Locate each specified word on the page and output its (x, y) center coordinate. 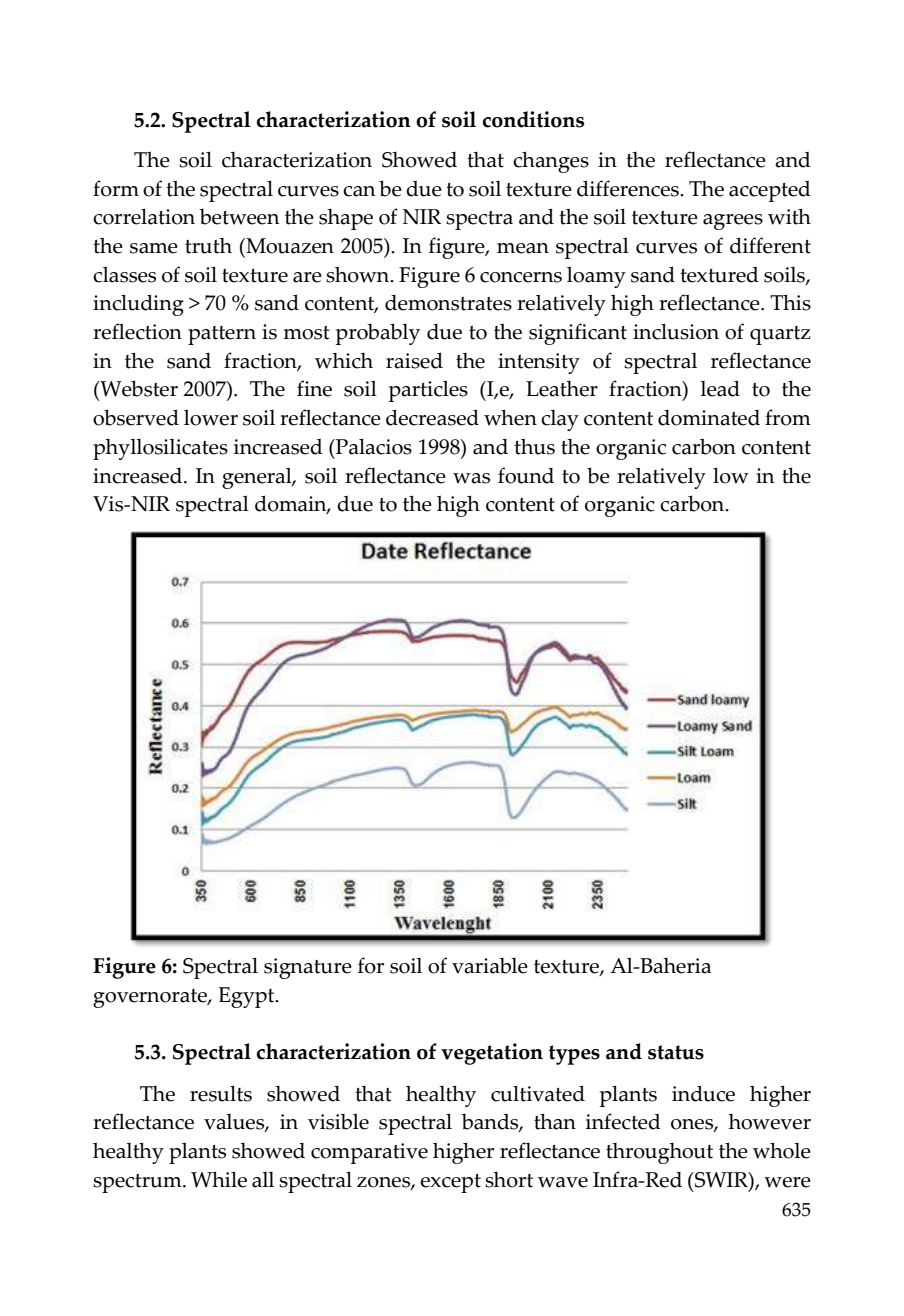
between (239, 217)
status (676, 1052)
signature (308, 968)
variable (490, 966)
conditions (533, 119)
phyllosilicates (160, 449)
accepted (770, 191)
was (471, 478)
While (219, 1179)
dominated (709, 418)
